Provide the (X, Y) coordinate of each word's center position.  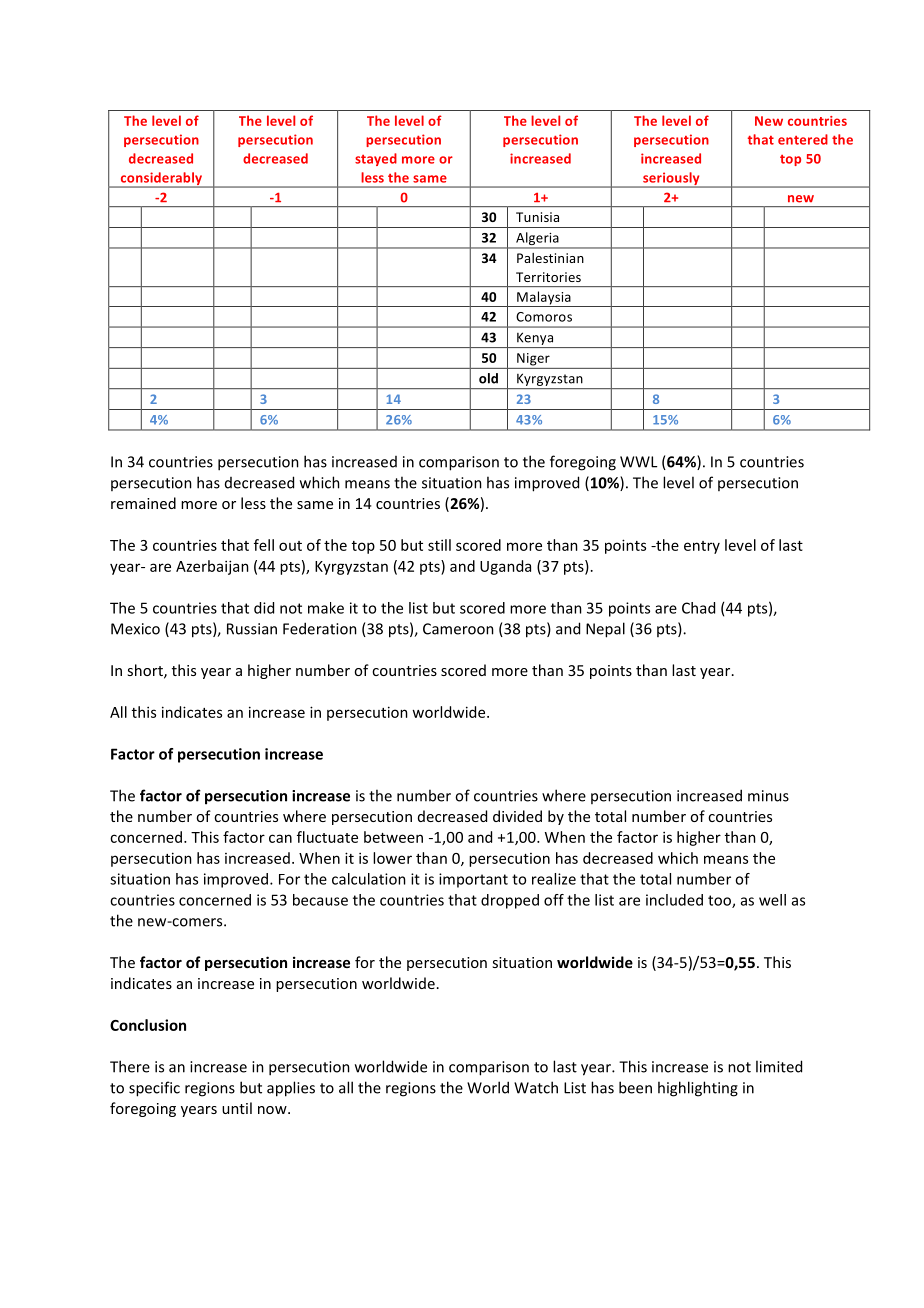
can (280, 838)
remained (143, 503)
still (439, 545)
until (237, 1108)
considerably (161, 180)
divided (517, 816)
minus (768, 796)
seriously (671, 180)
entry (702, 547)
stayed (376, 159)
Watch (536, 1087)
